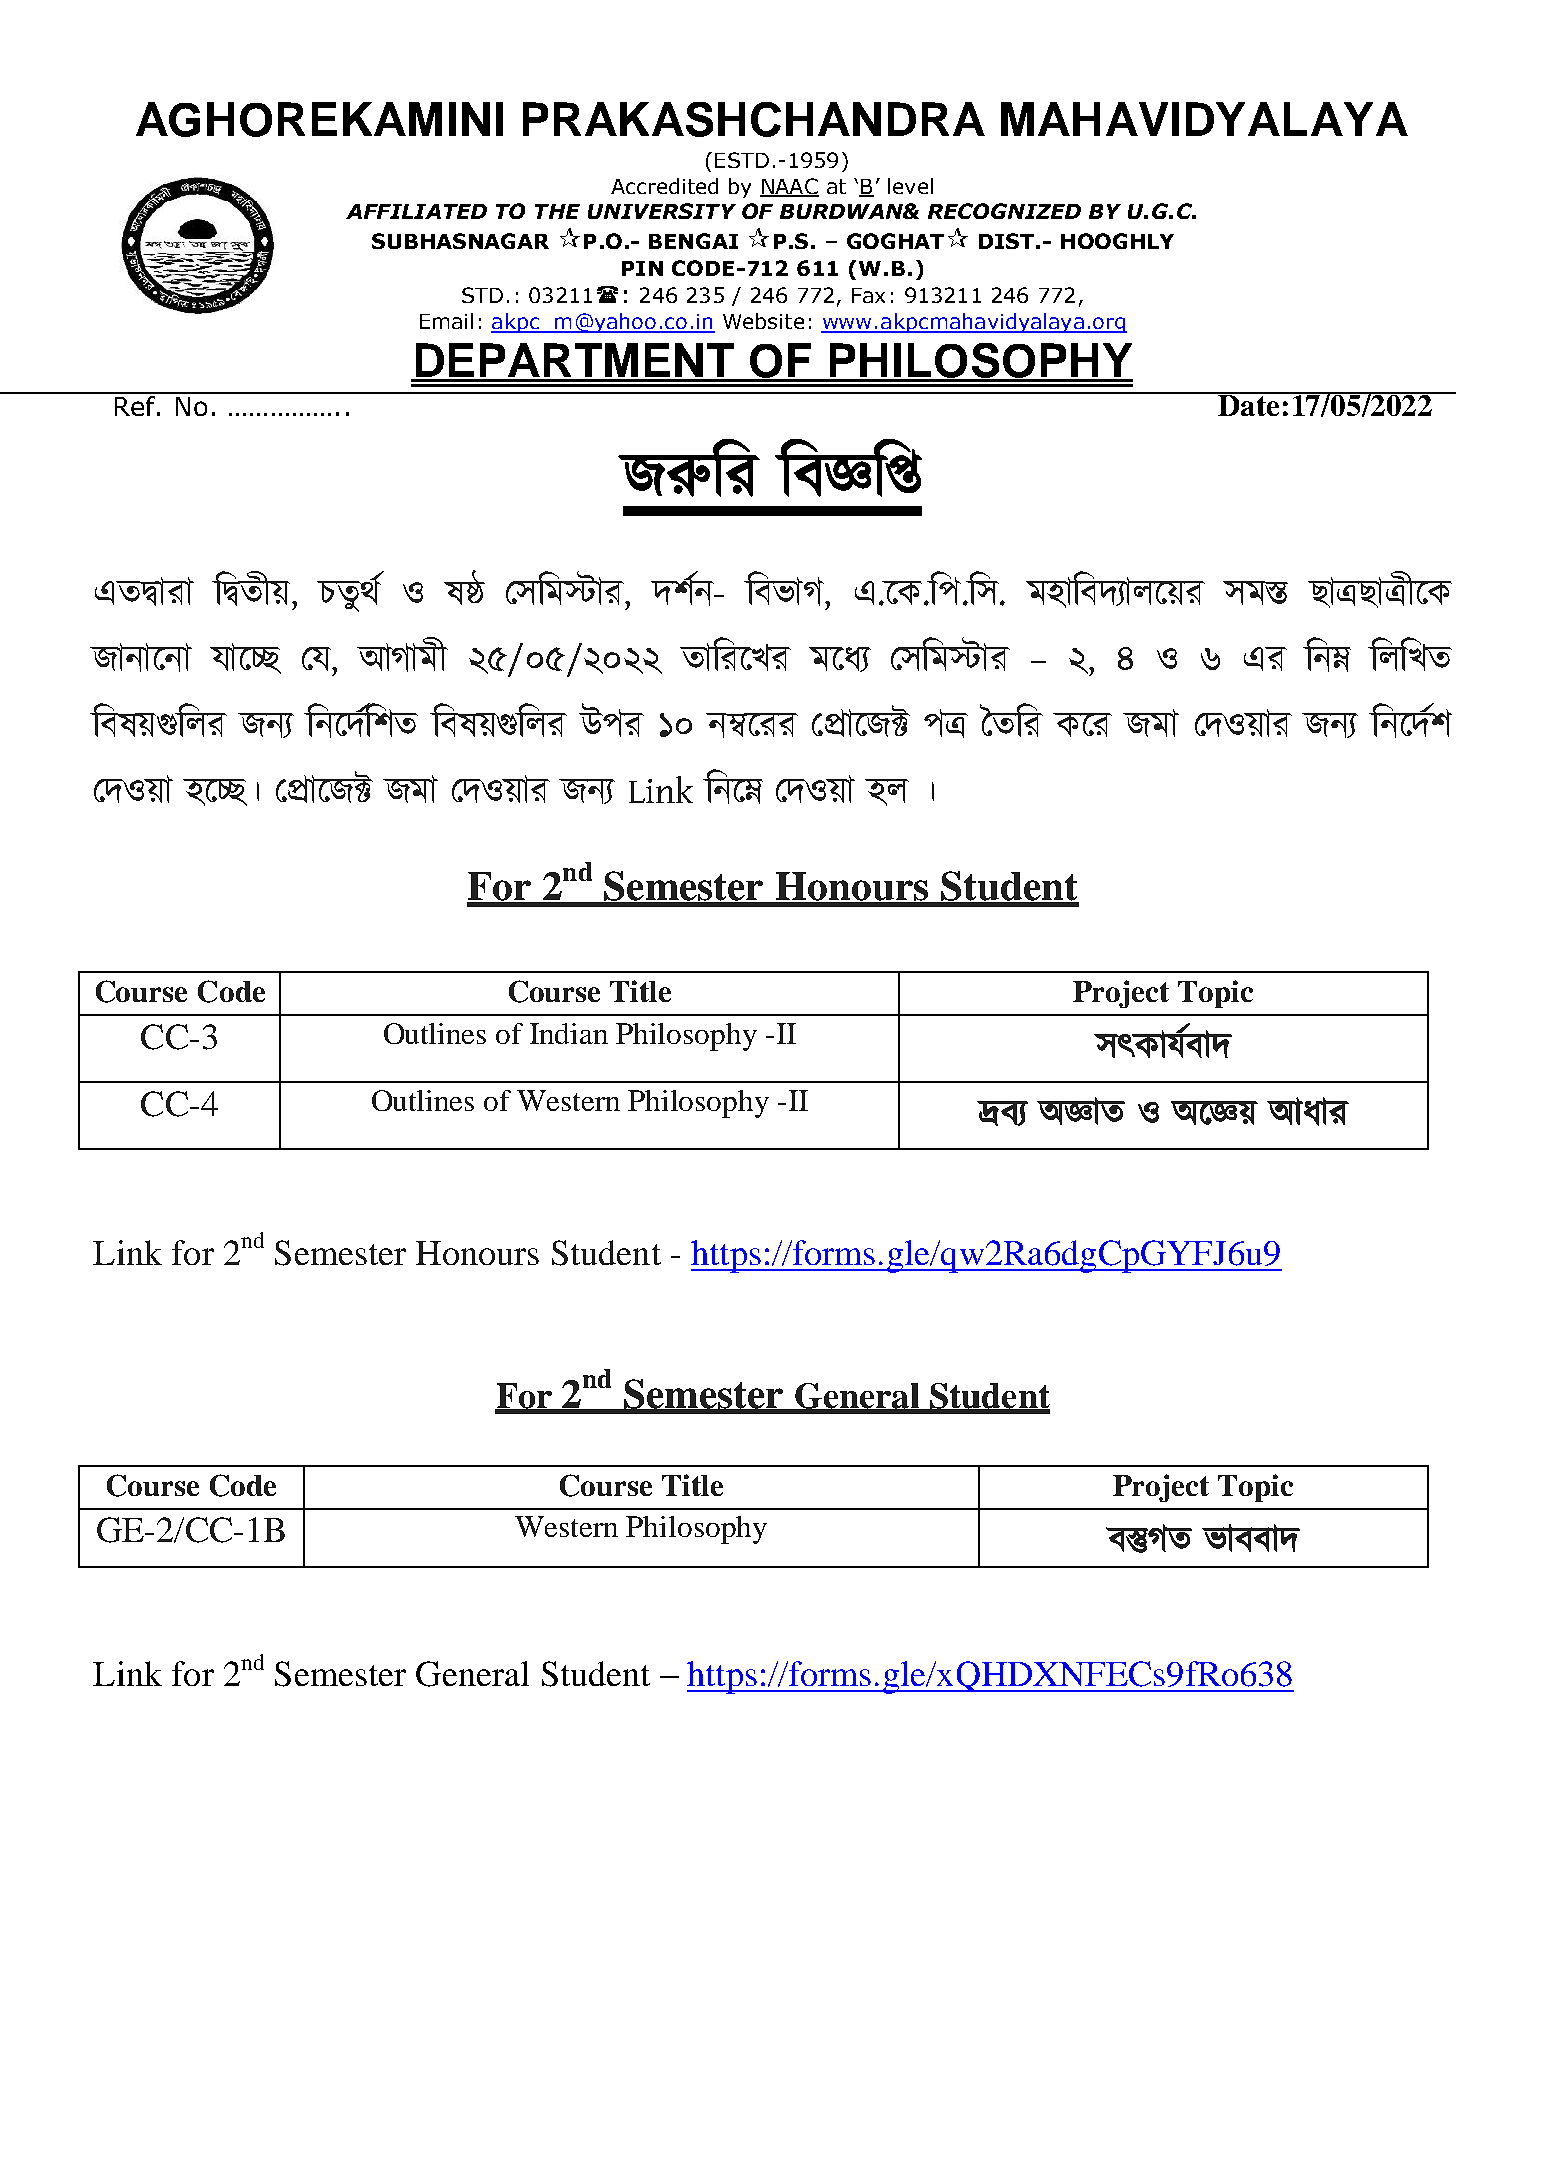 This document has height=2184, width=1545. I want to click on Email, so click(446, 321).
